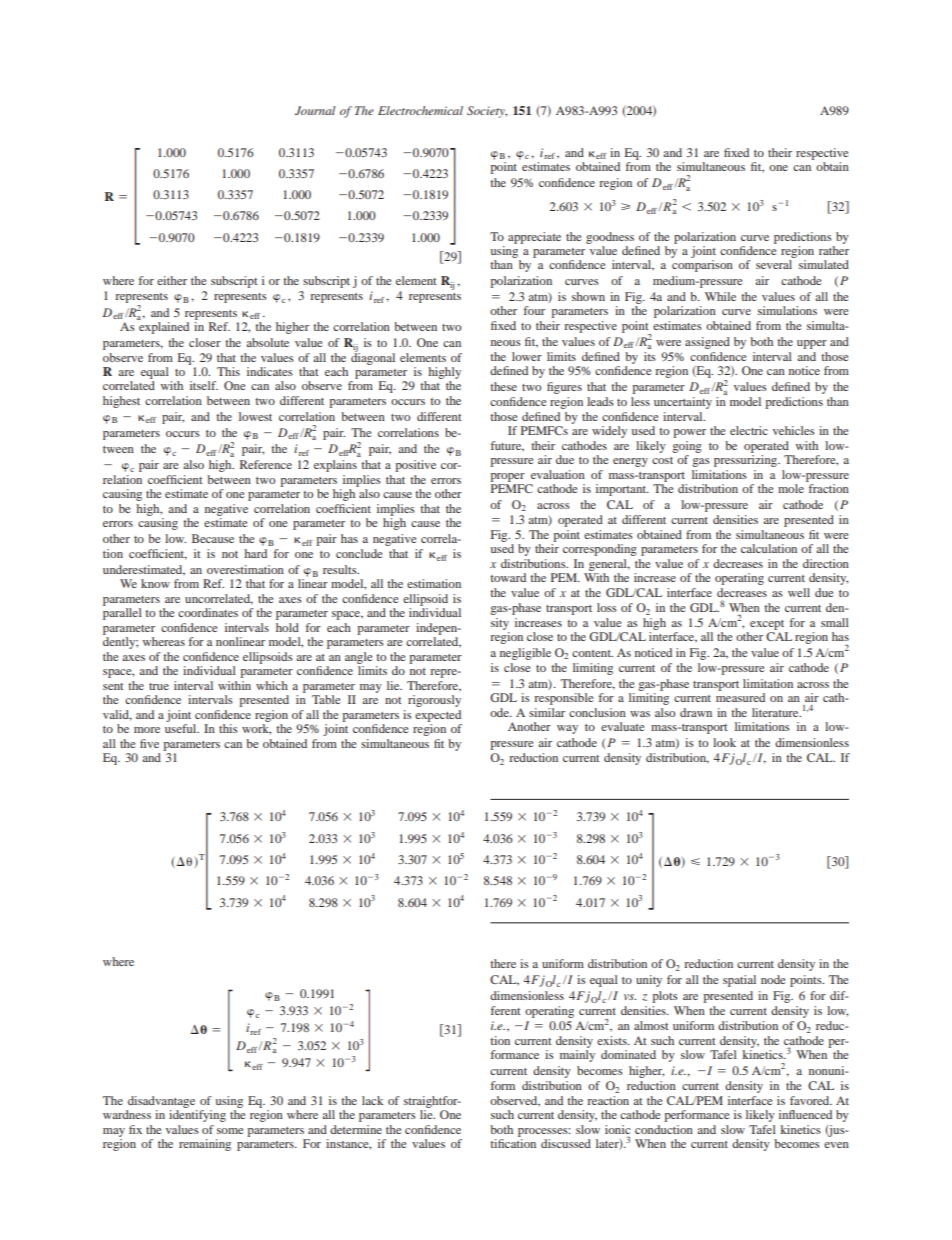 Image resolution: width=952 pixels, height=1240 pixels. Describe the element at coordinates (507, 446) in the page. I see `future` at that location.
